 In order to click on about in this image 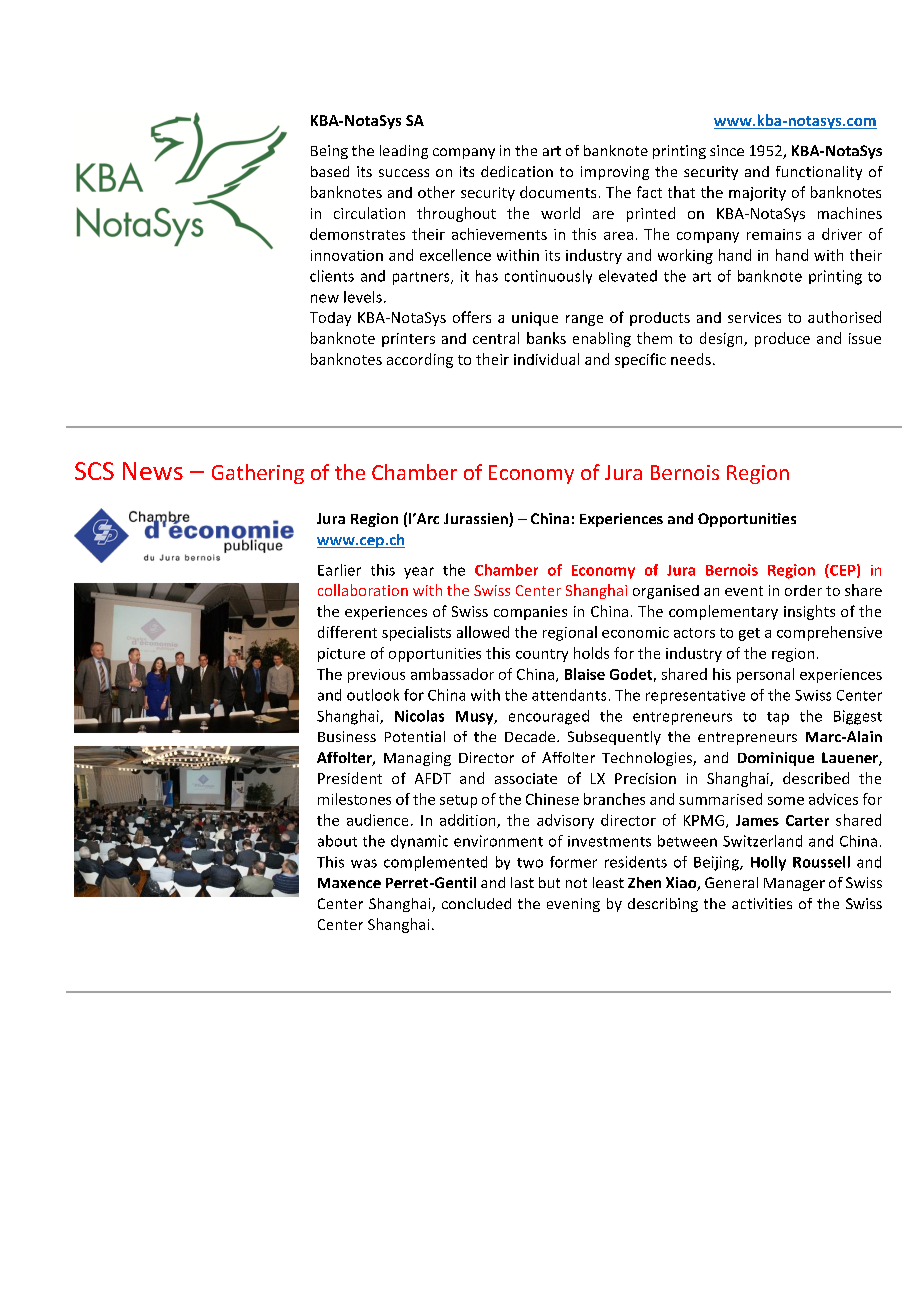, I will do `click(337, 841)`.
